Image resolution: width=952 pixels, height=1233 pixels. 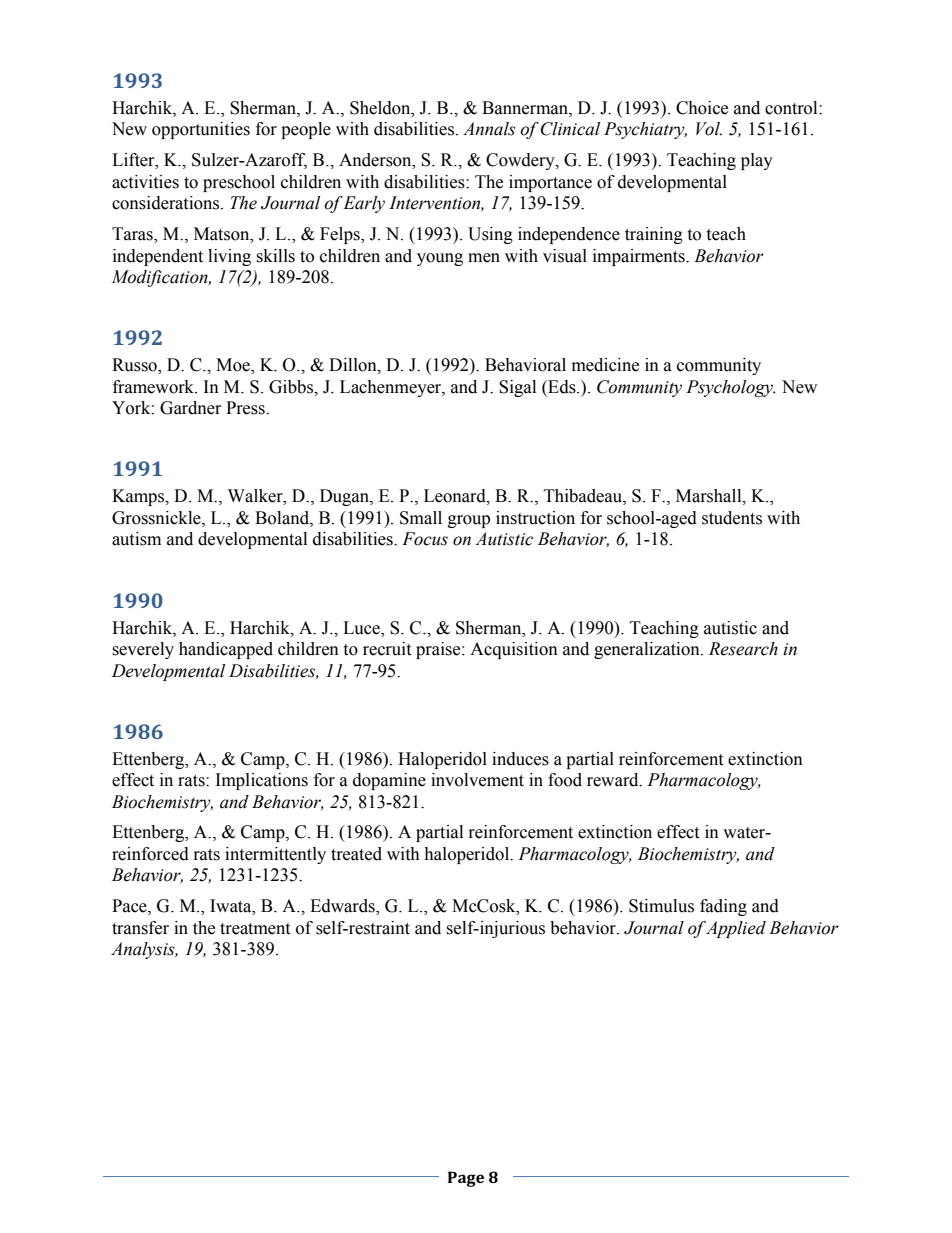 What do you see at coordinates (465, 1179) in the screenshot?
I see `Page` at bounding box center [465, 1179].
